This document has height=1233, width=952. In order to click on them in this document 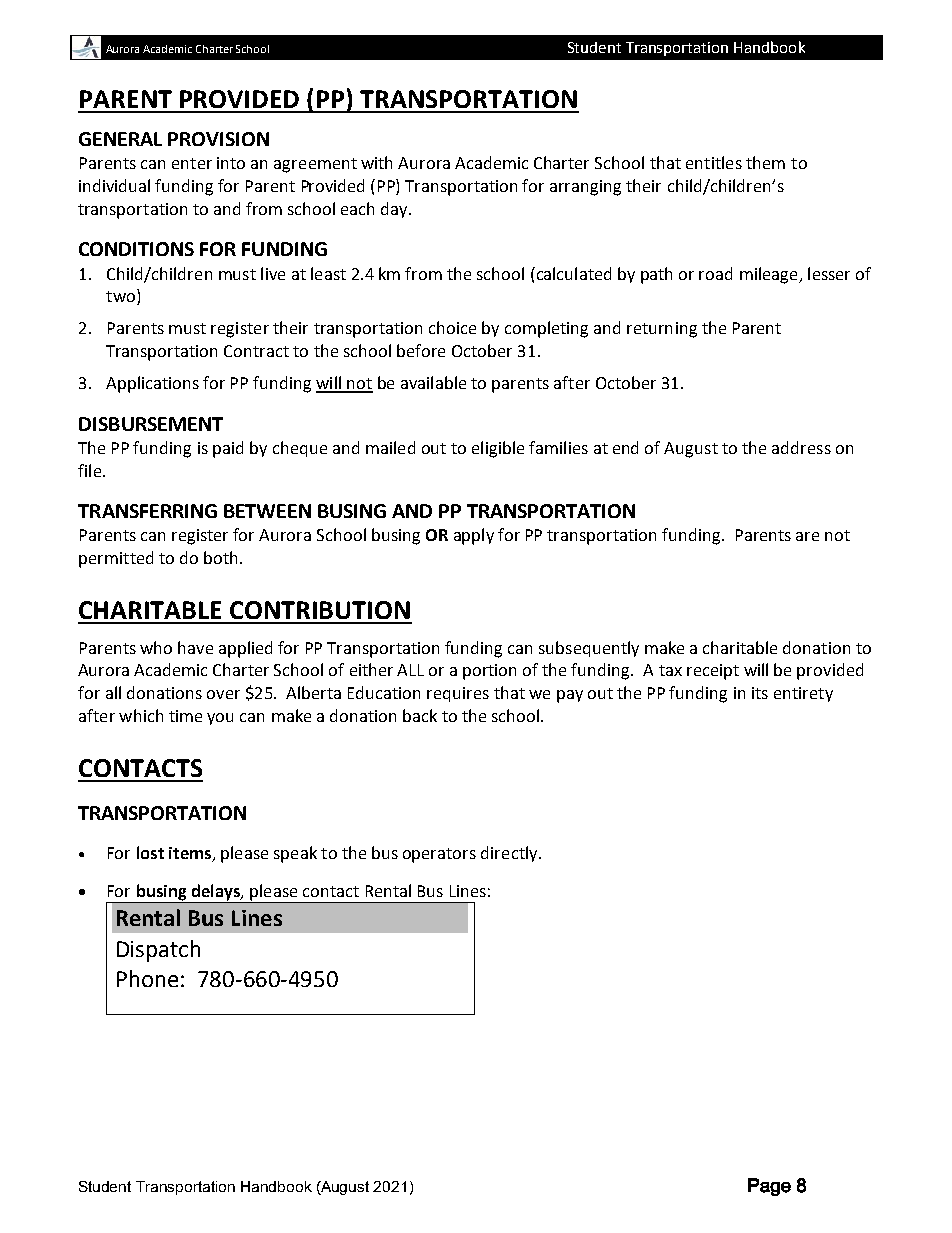, I will do `click(765, 162)`.
